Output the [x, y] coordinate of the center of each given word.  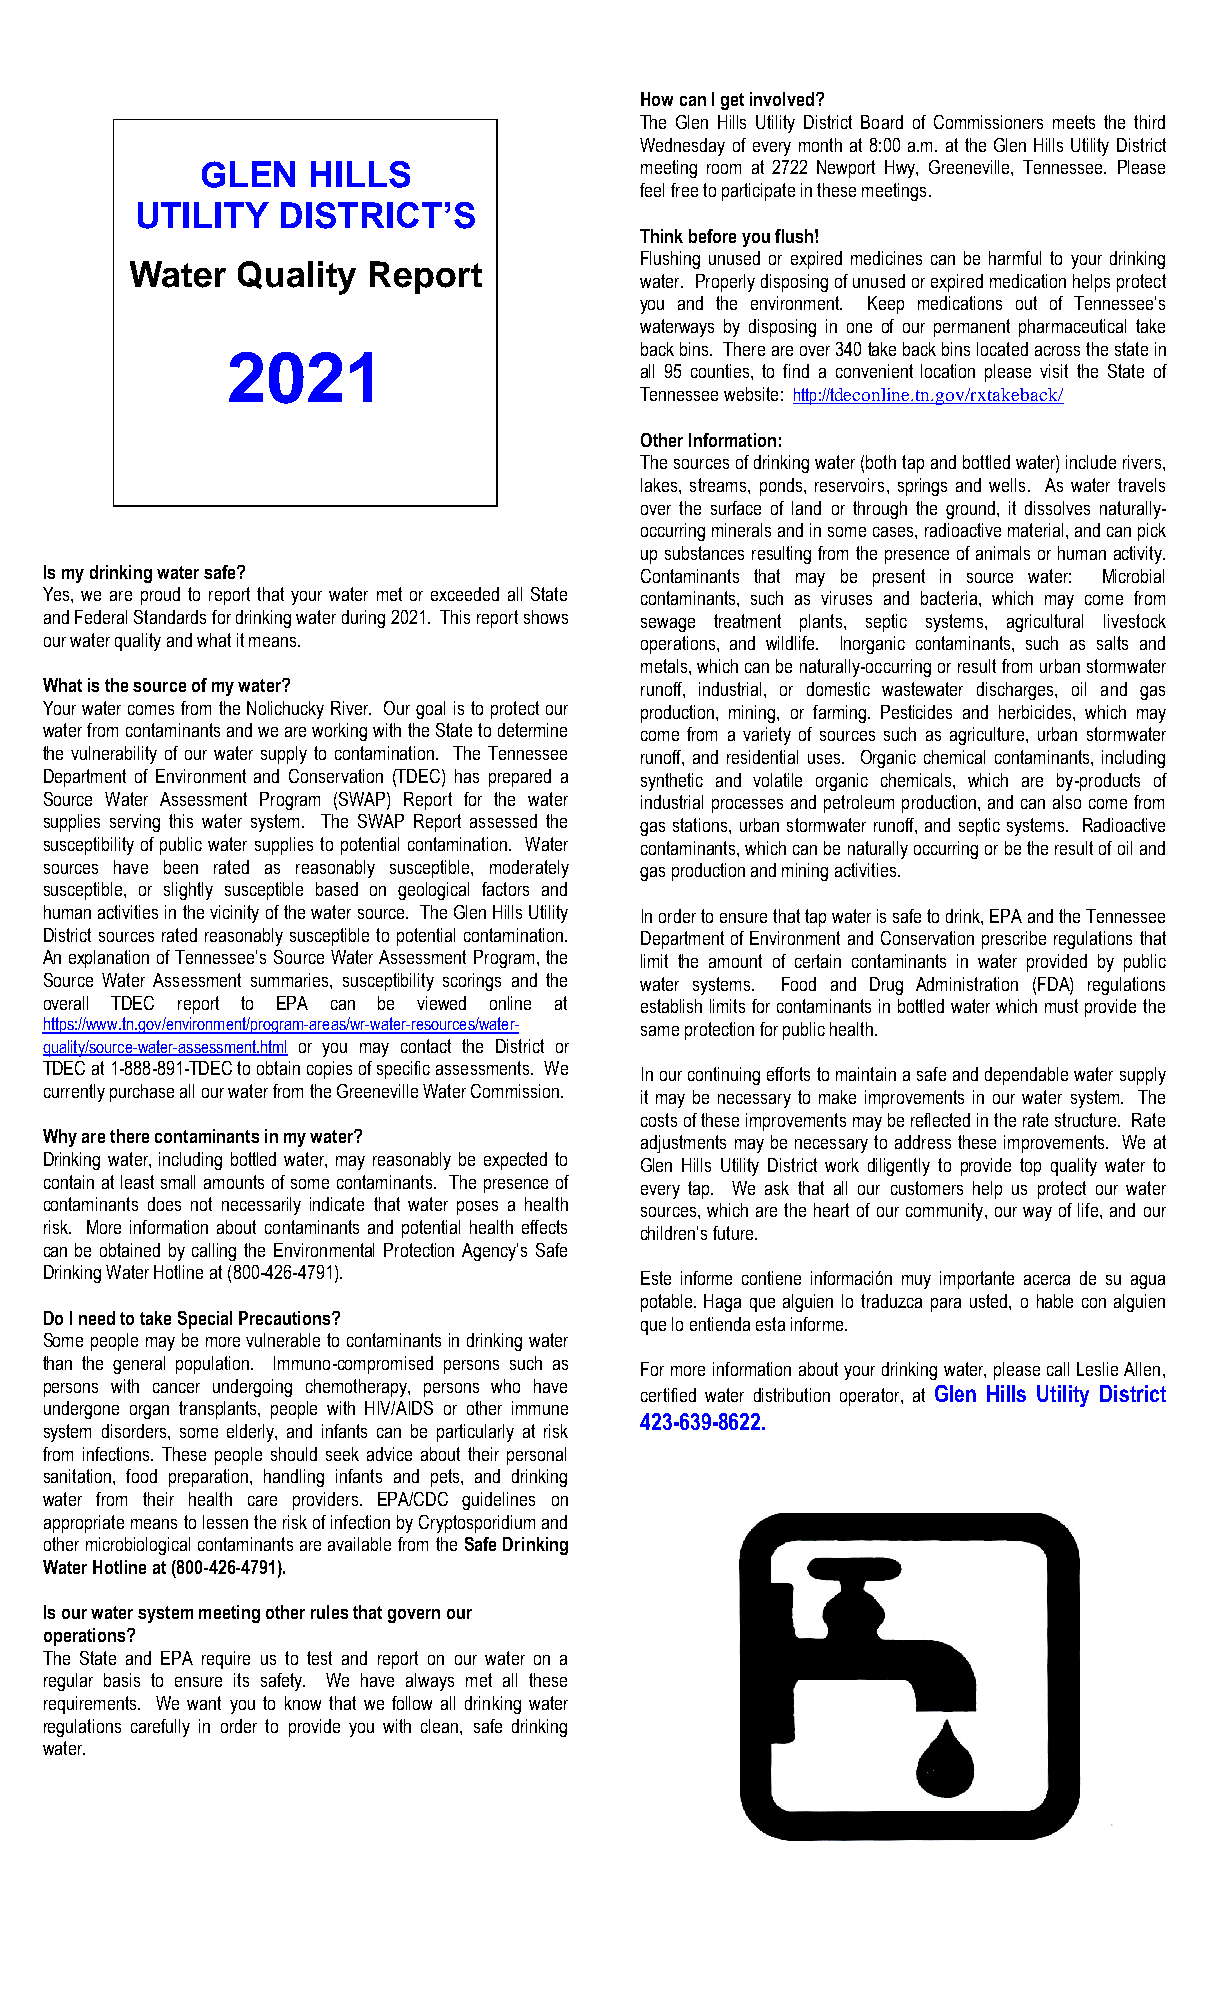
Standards [170, 617]
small [178, 1182]
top [1030, 1167]
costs [659, 1120]
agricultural [1045, 623]
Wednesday [682, 147]
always [430, 1682]
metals [665, 666]
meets [1074, 122]
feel [652, 190]
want [204, 1703]
